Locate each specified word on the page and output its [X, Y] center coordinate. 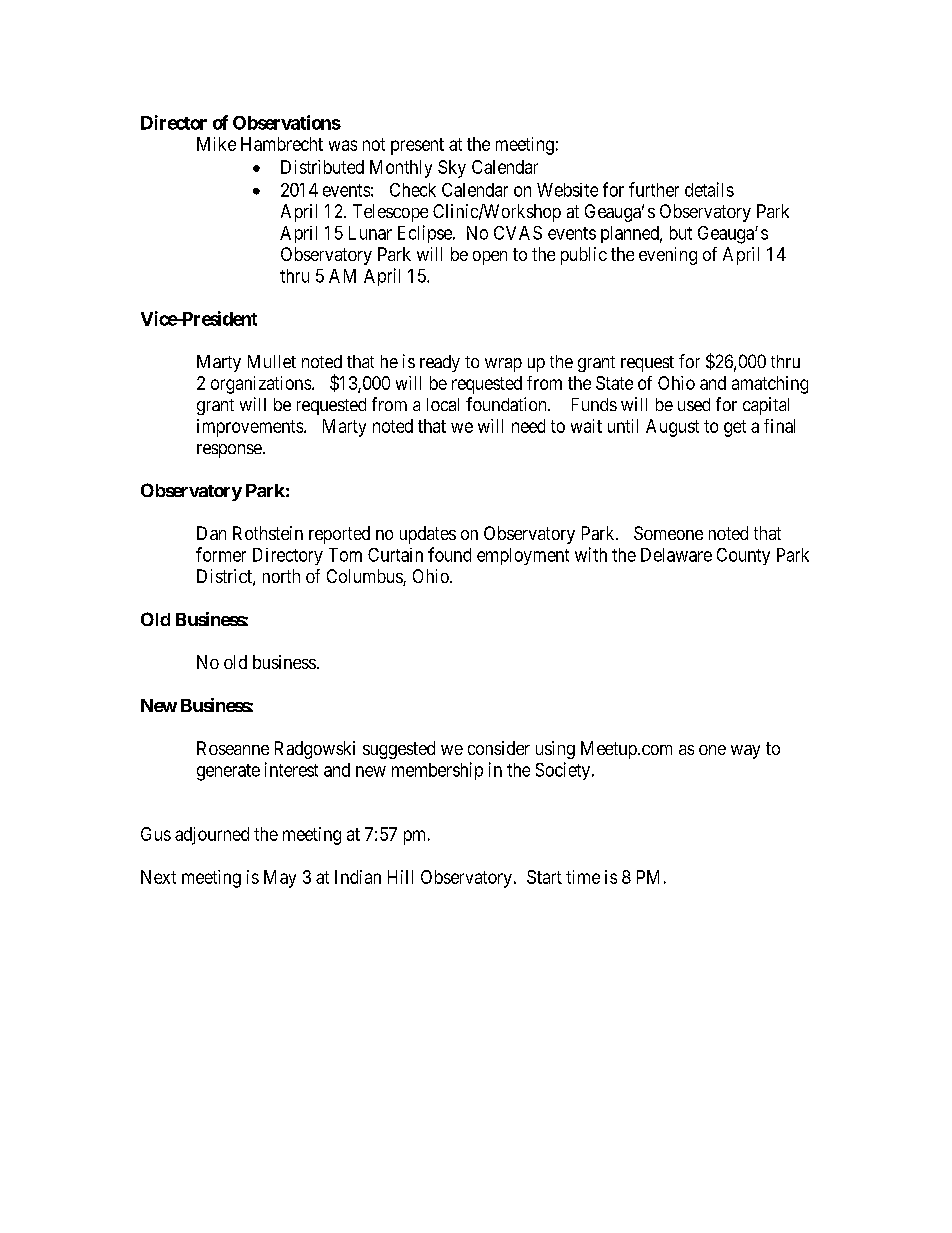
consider [499, 748]
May [280, 879]
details [709, 189]
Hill [400, 877]
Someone [668, 533]
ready [440, 363]
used [694, 404]
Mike [216, 144]
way [745, 752]
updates [428, 535]
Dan [211, 533]
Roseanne [233, 748]
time [583, 877]
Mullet [272, 361]
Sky [452, 169]
